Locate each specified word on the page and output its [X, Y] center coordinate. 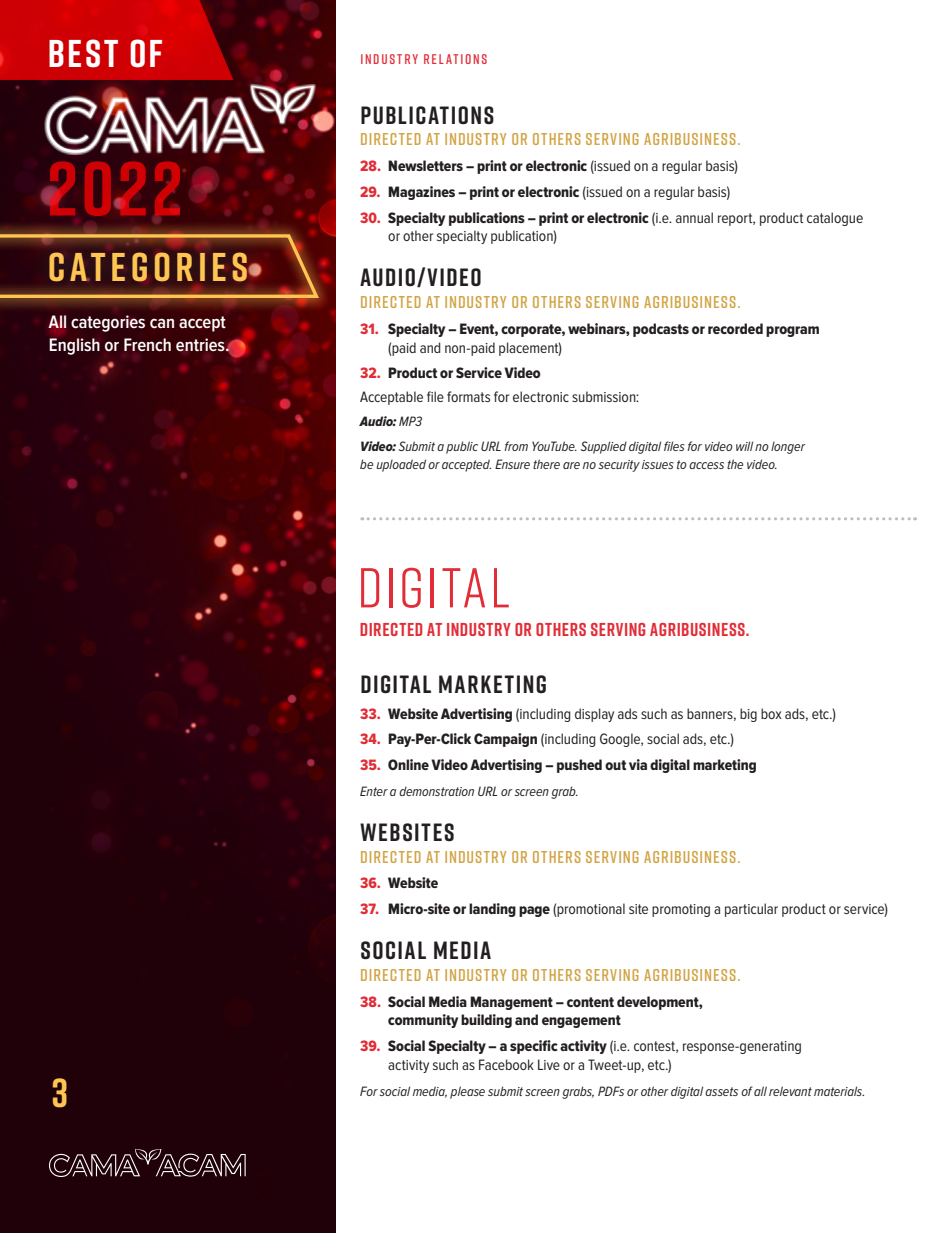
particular [751, 910]
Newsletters [425, 165]
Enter [374, 791]
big [748, 715]
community [423, 1021]
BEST [83, 53]
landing [492, 910]
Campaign [505, 740]
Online [408, 764]
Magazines [421, 193]
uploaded [401, 465]
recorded [735, 328]
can [162, 323]
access [706, 465]
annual [694, 217]
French [147, 345]
